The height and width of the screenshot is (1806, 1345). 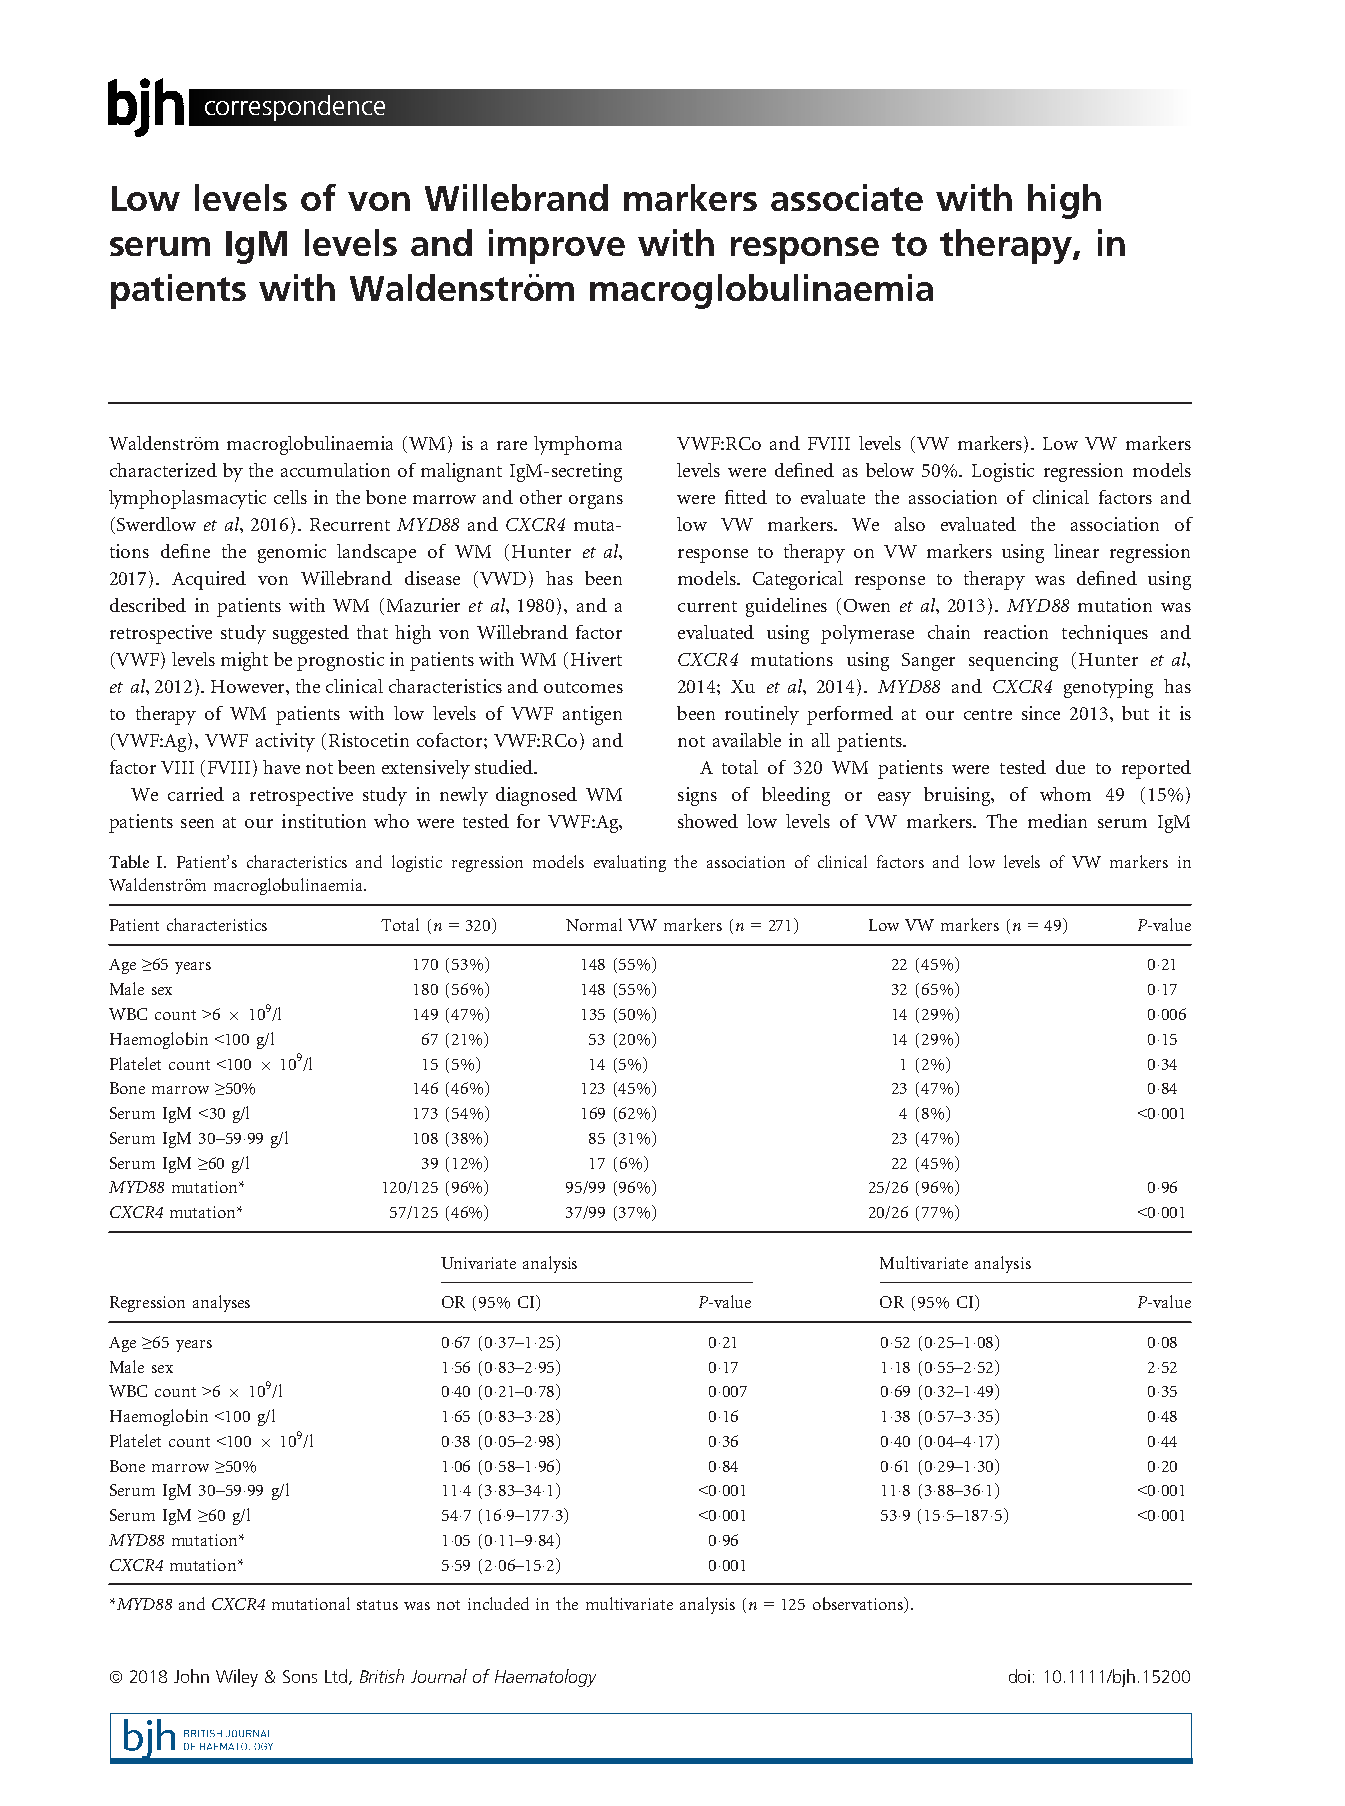 What do you see at coordinates (1057, 821) in the screenshot?
I see `median` at bounding box center [1057, 821].
